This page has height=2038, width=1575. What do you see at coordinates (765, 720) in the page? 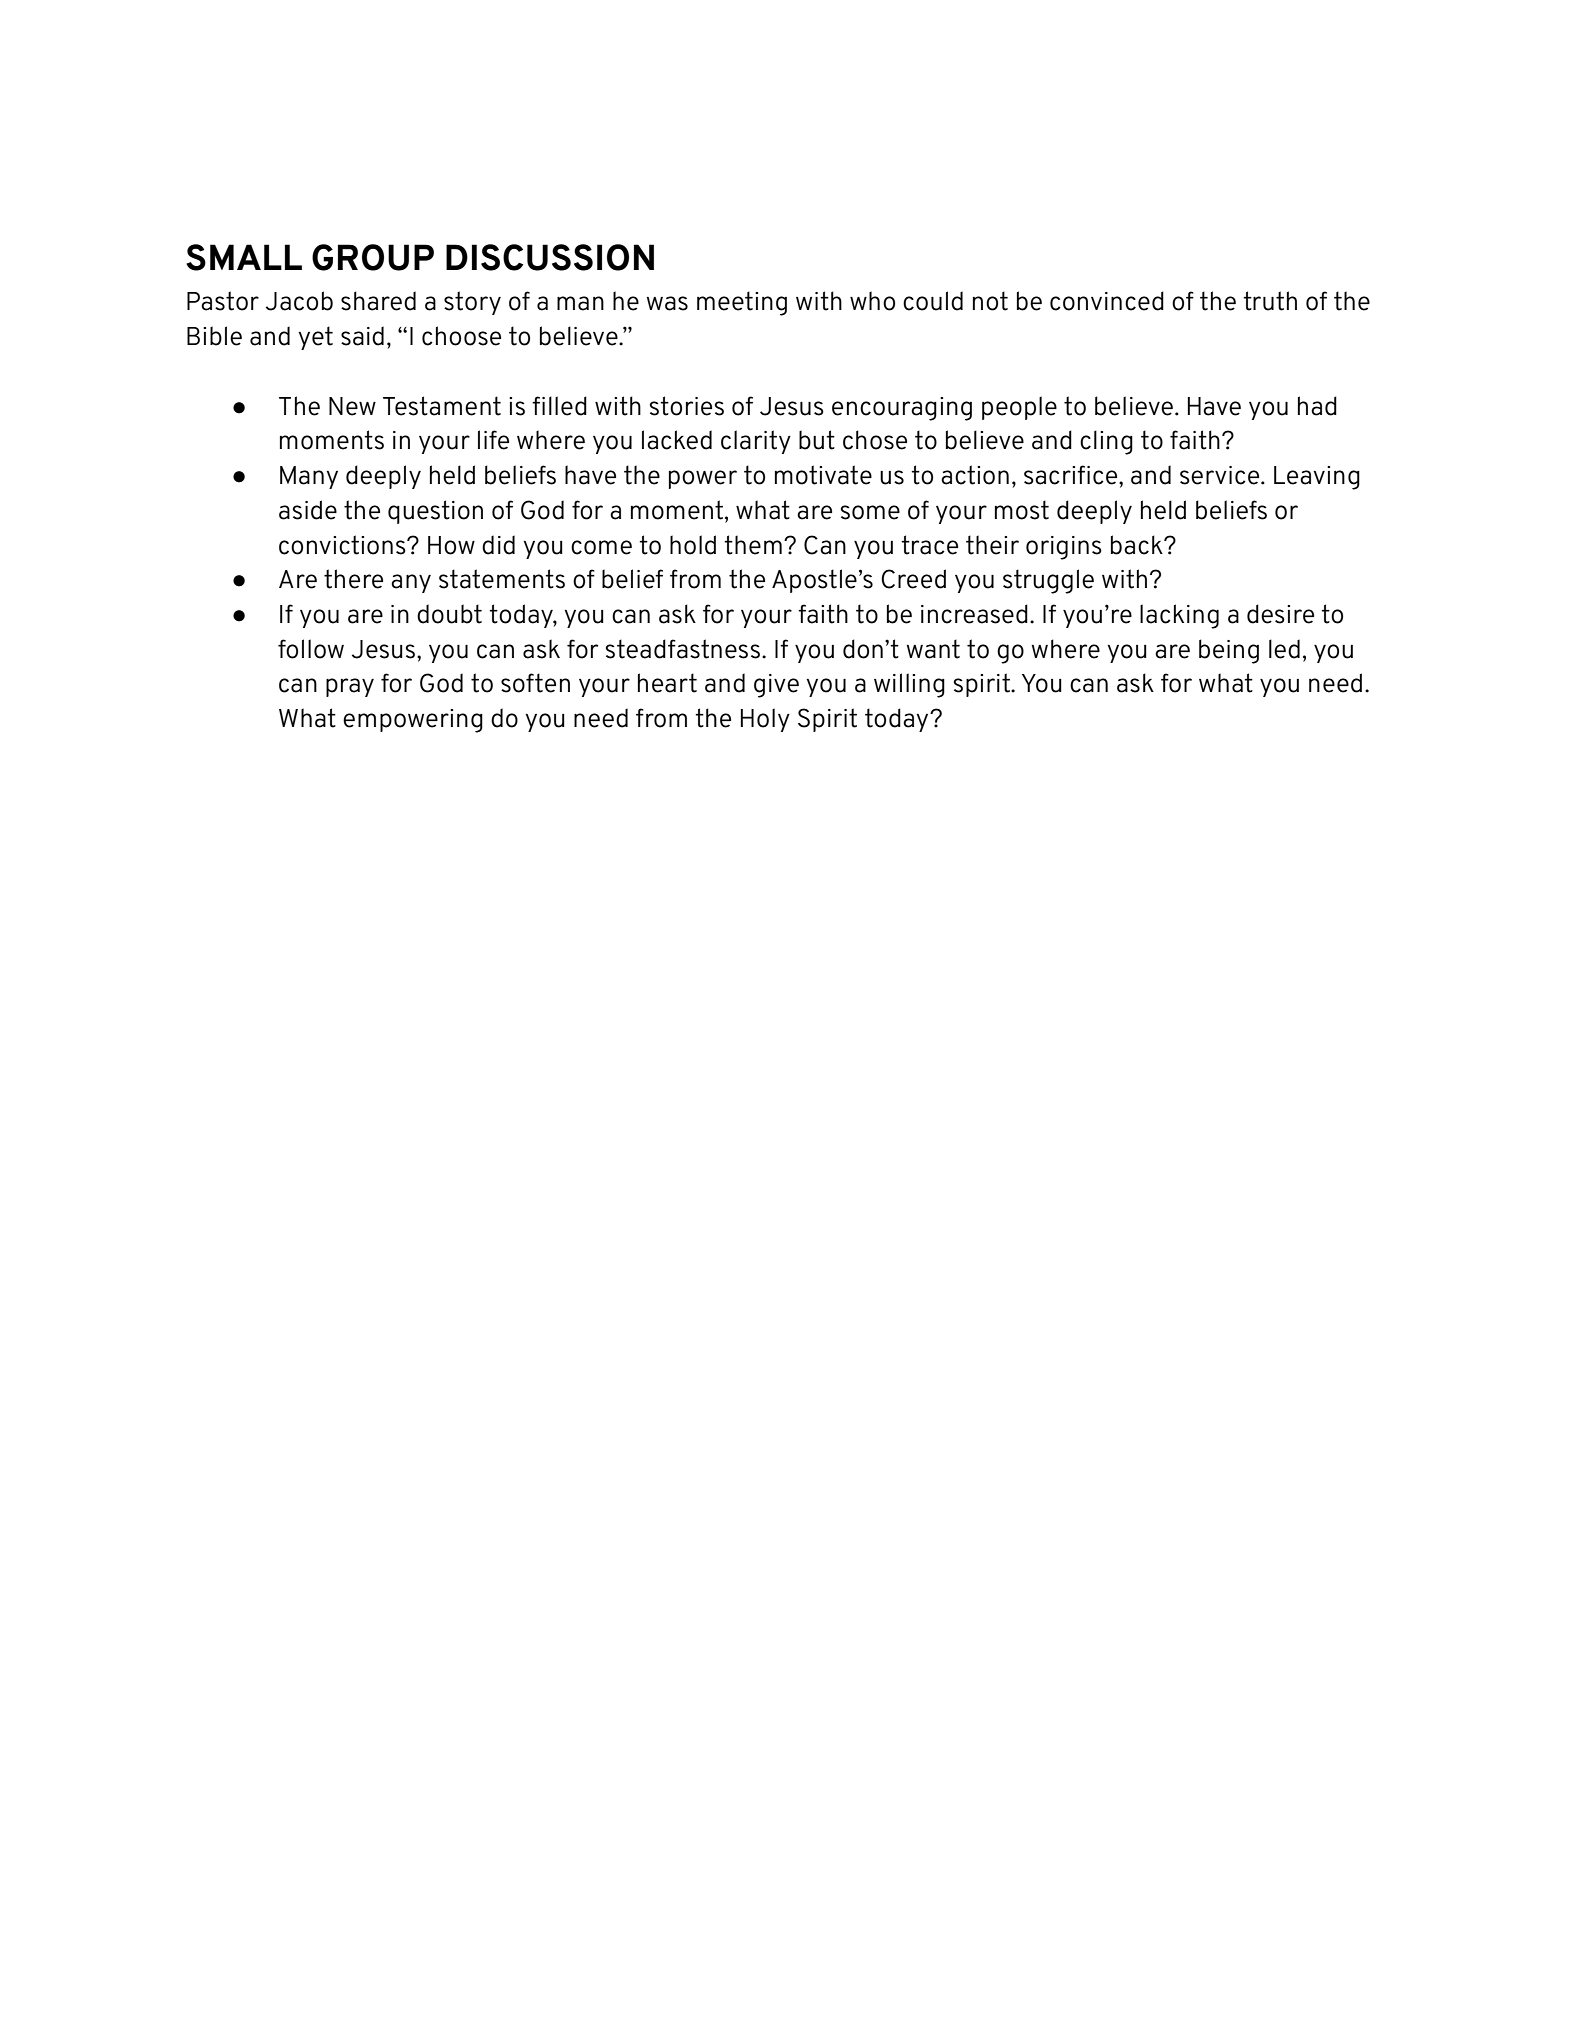
I see `Holy` at bounding box center [765, 720].
